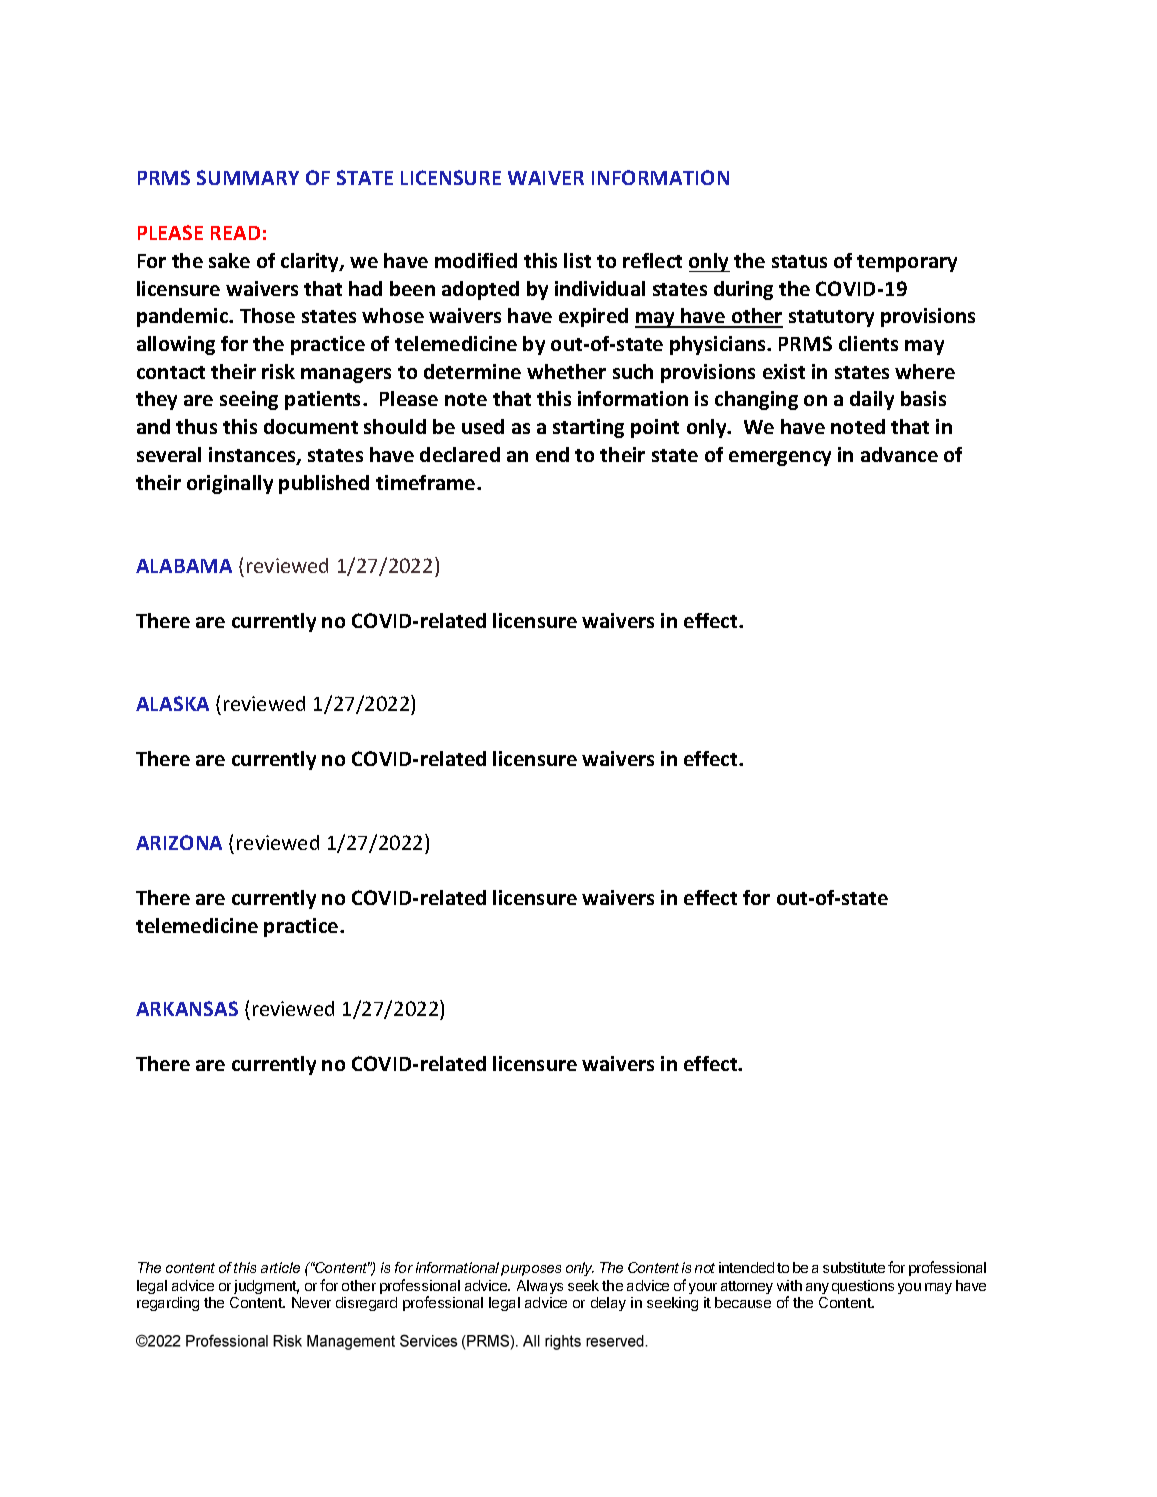 The width and height of the page is (1157, 1497). What do you see at coordinates (184, 566) in the page?
I see `ALABAMA` at bounding box center [184, 566].
